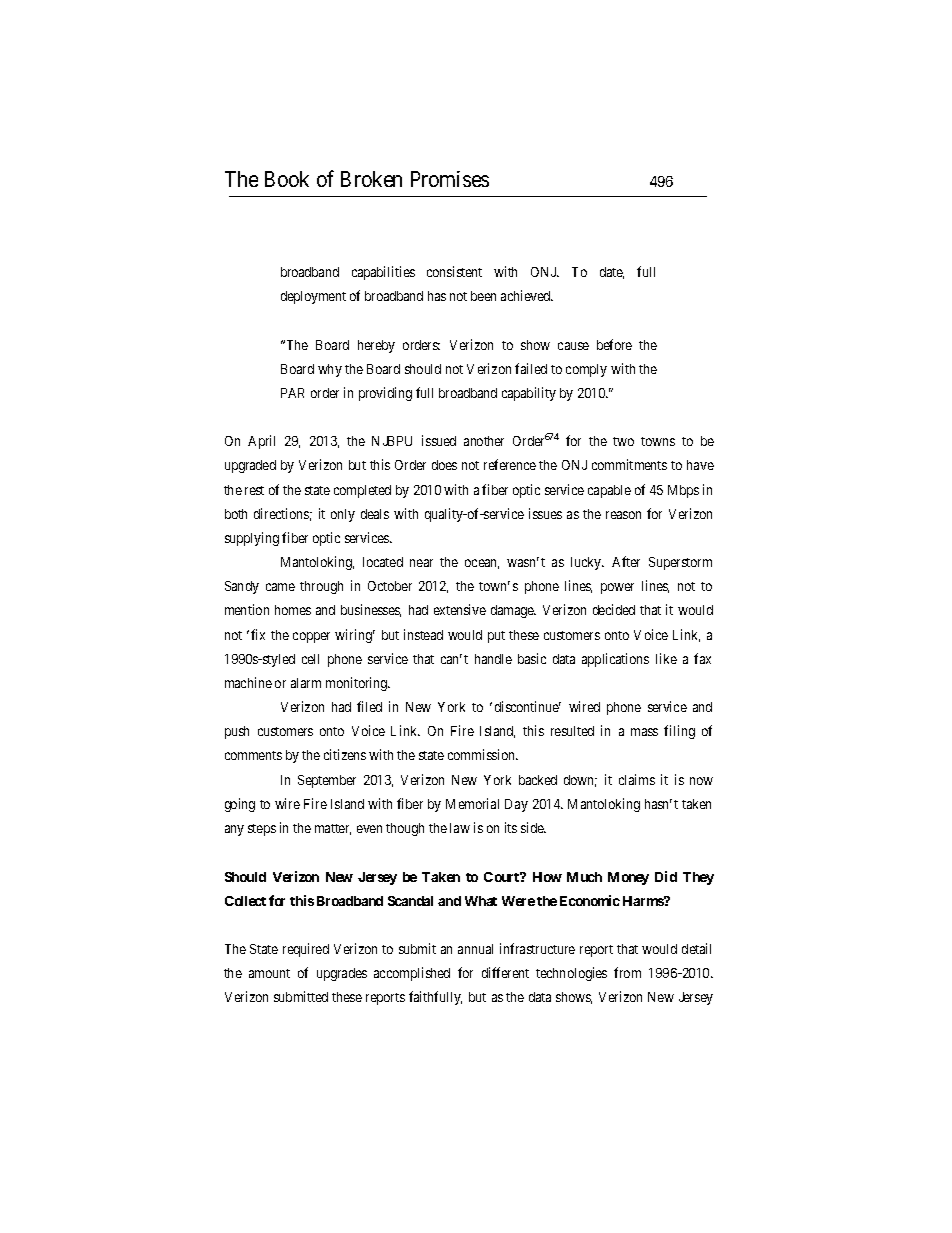  I want to click on September, so click(327, 781).
